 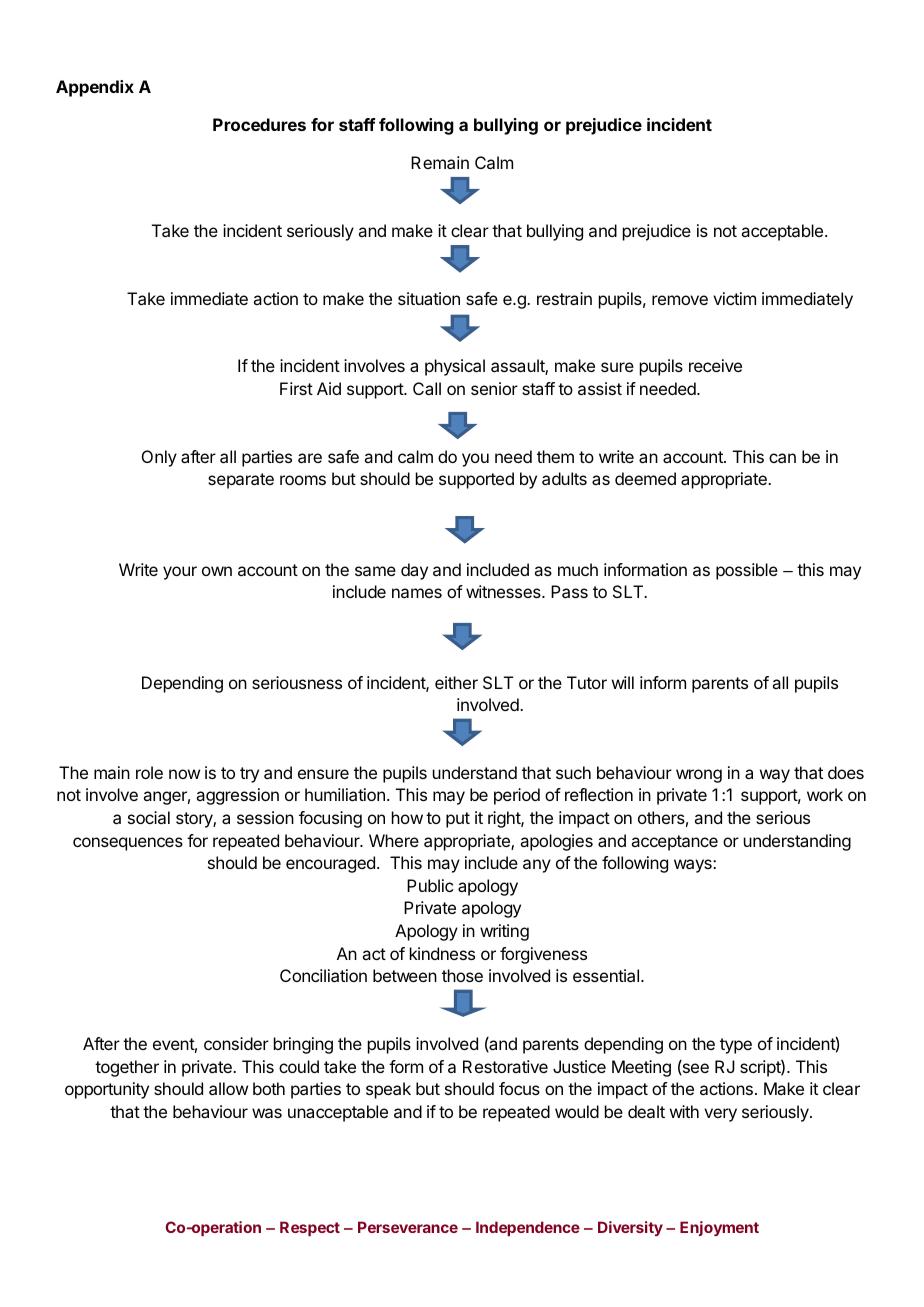 I want to click on Enjoyment, so click(x=719, y=1228).
